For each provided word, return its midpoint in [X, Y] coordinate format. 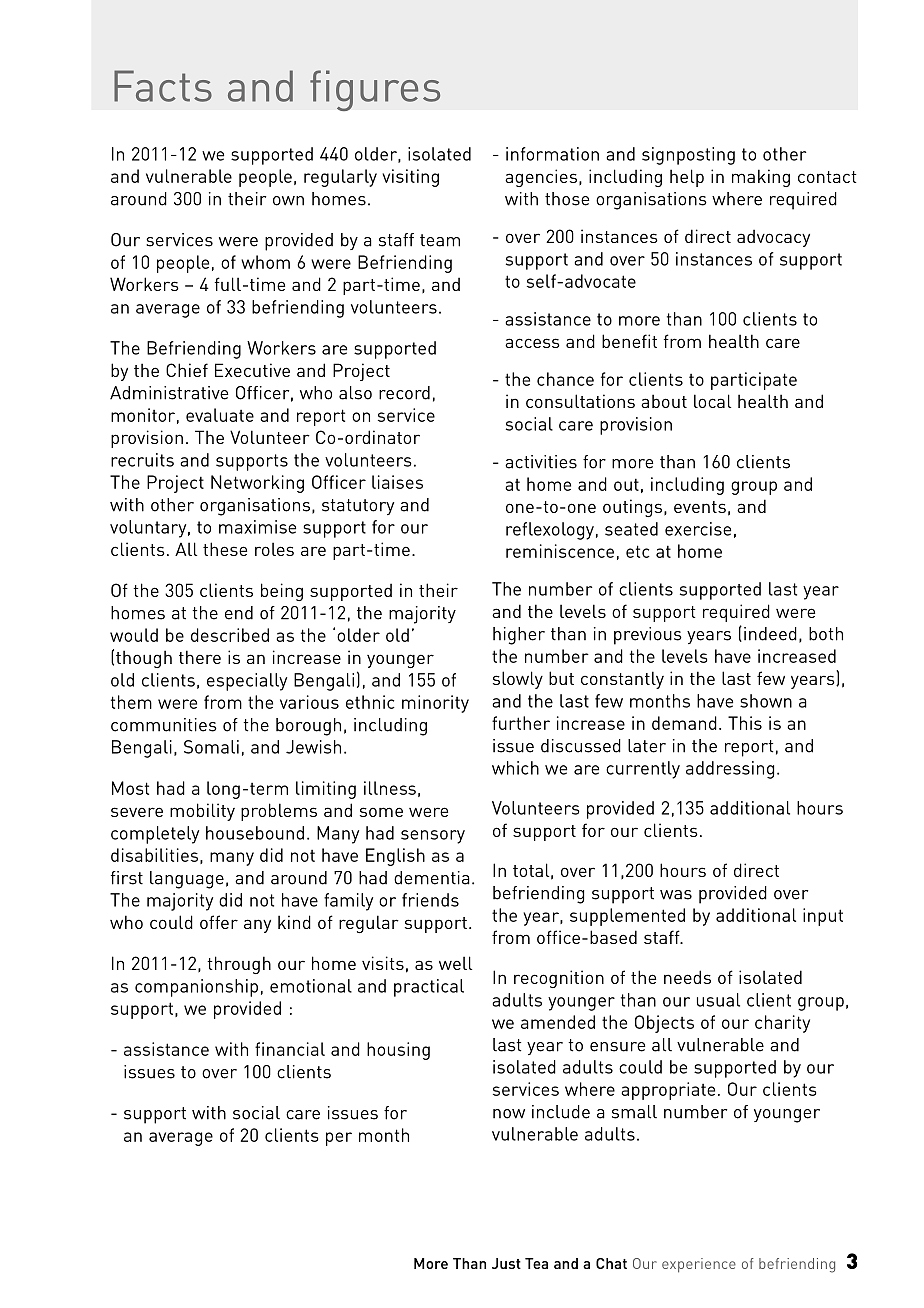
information [552, 154]
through [239, 965]
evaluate [220, 415]
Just [506, 1263]
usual [718, 1000]
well [455, 963]
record [404, 393]
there [200, 657]
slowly [518, 680]
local [712, 401]
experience [699, 1265]
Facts [163, 86]
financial [290, 1049]
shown [766, 701]
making [761, 178]
